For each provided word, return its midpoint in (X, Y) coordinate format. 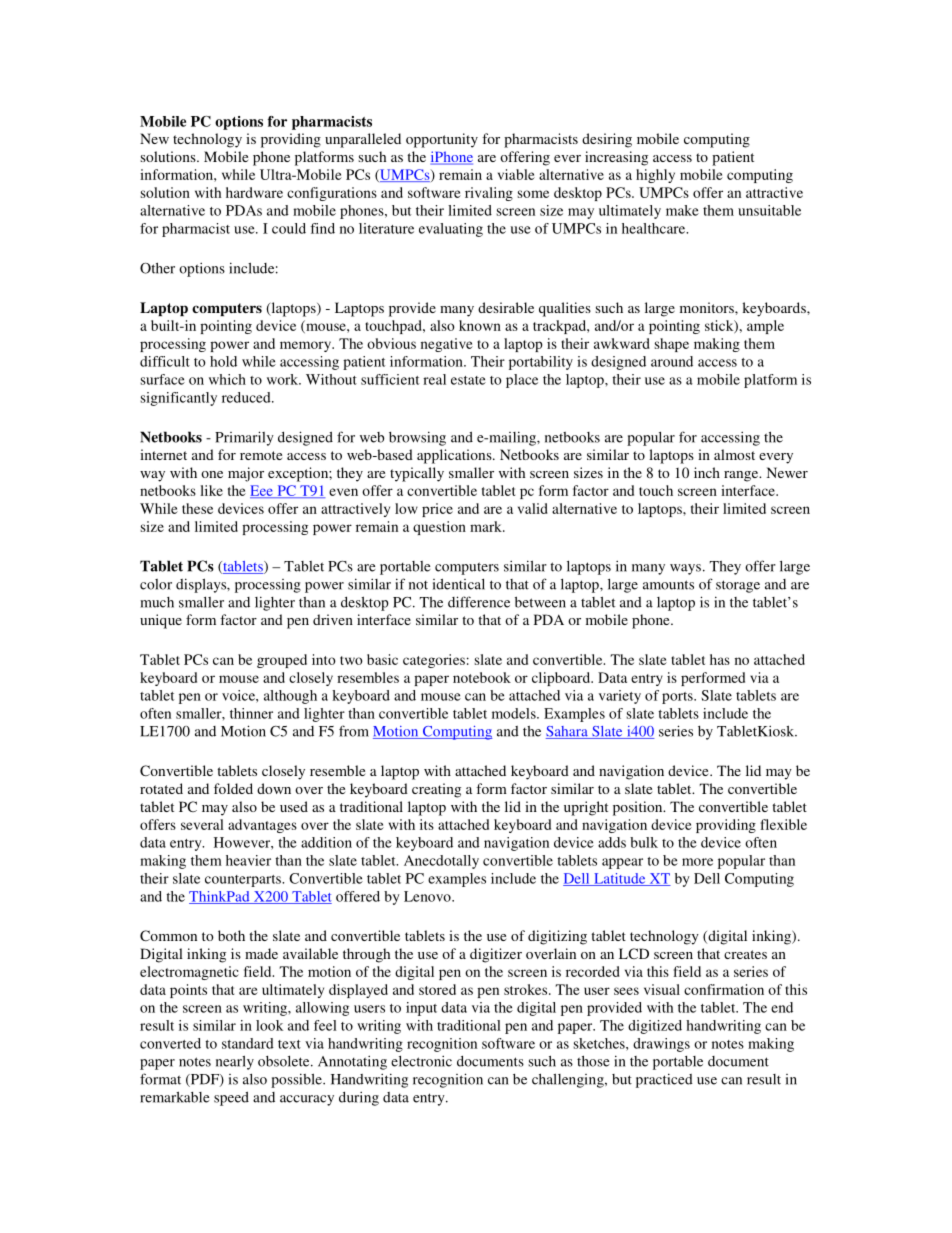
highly (655, 176)
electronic (421, 1061)
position (639, 808)
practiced (664, 1080)
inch (707, 472)
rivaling (489, 194)
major (246, 474)
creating (436, 790)
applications (455, 456)
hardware (254, 192)
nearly (235, 1062)
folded (233, 788)
